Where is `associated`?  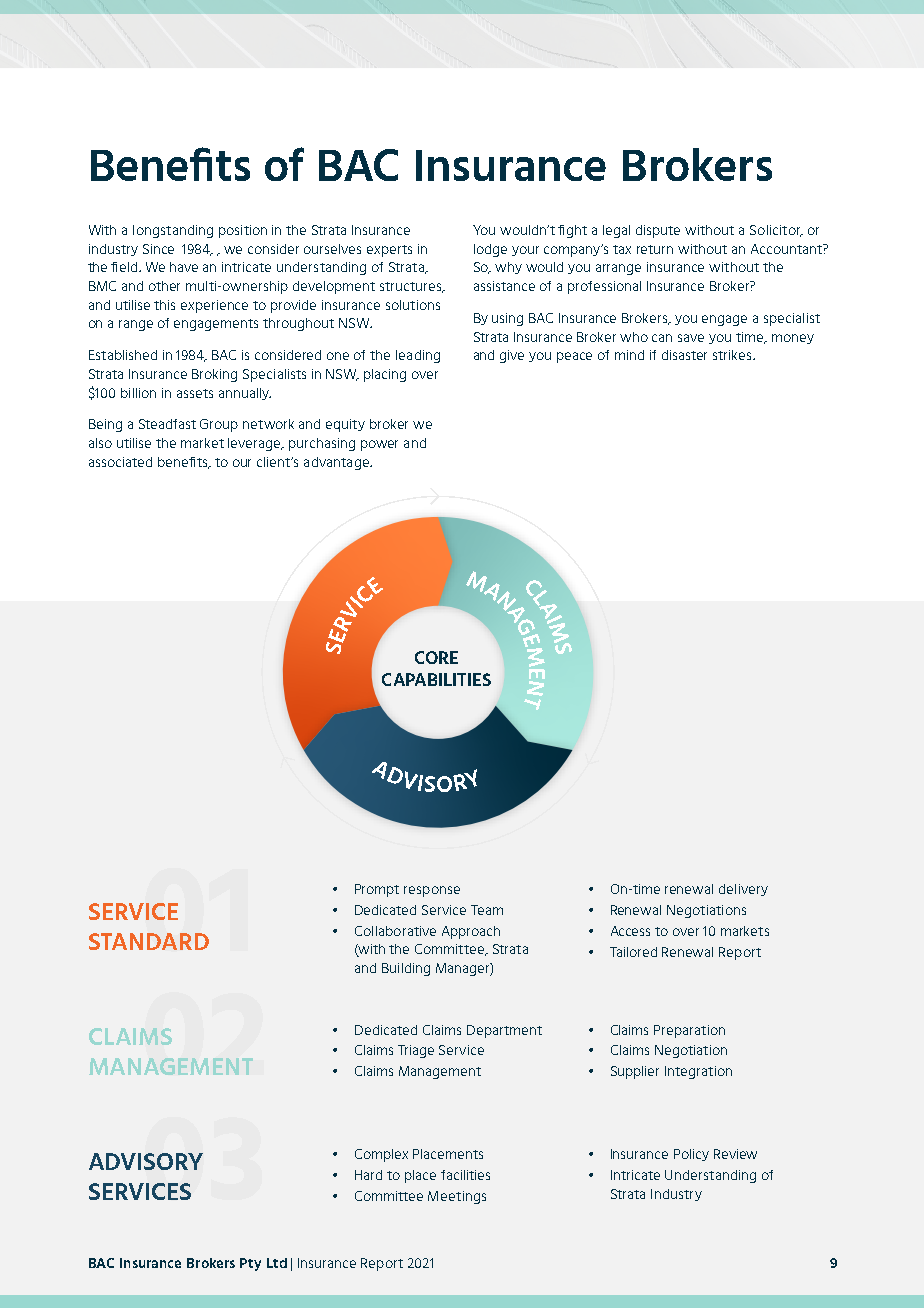
associated is located at coordinates (120, 462).
